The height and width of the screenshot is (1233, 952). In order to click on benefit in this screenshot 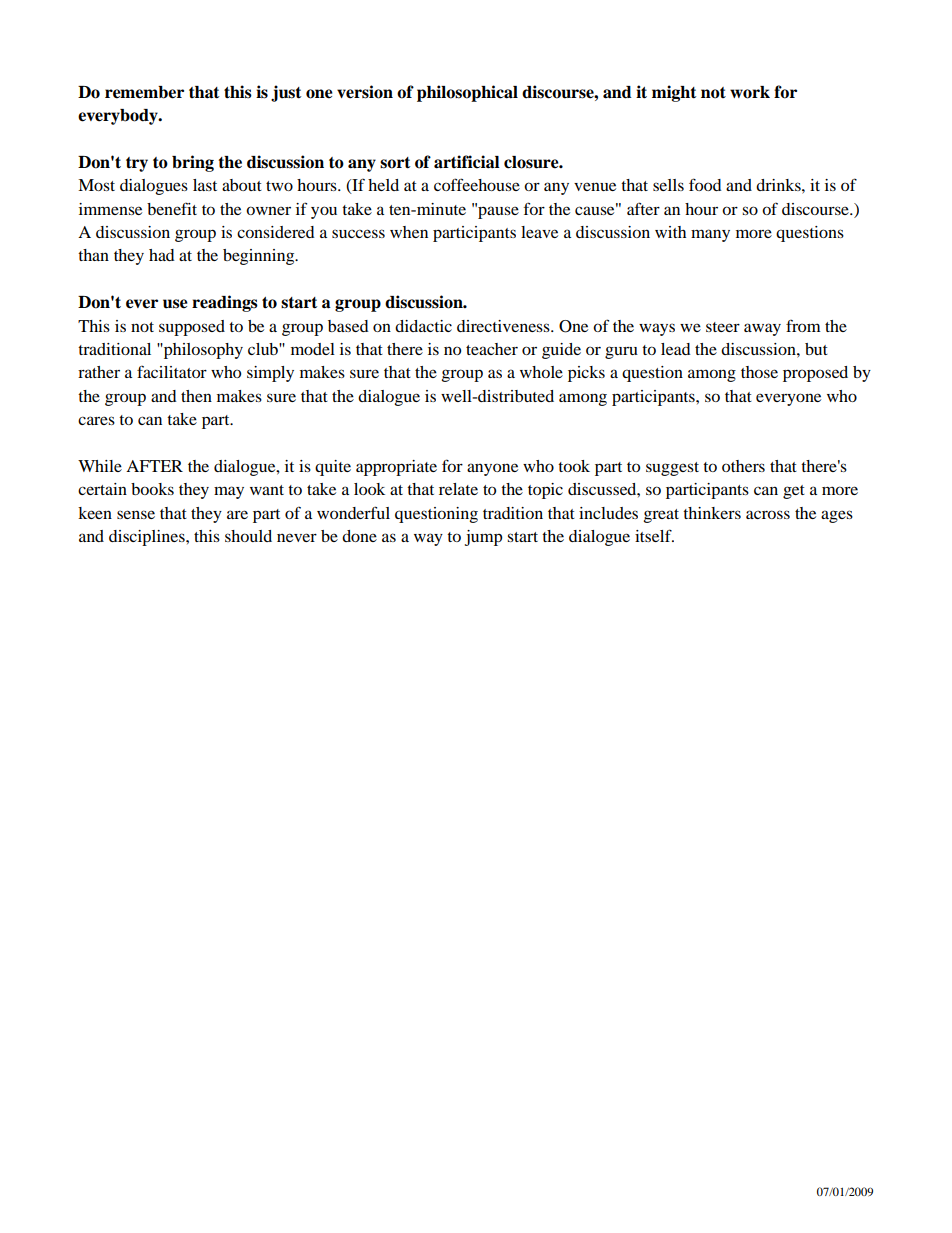, I will do `click(172, 208)`.
